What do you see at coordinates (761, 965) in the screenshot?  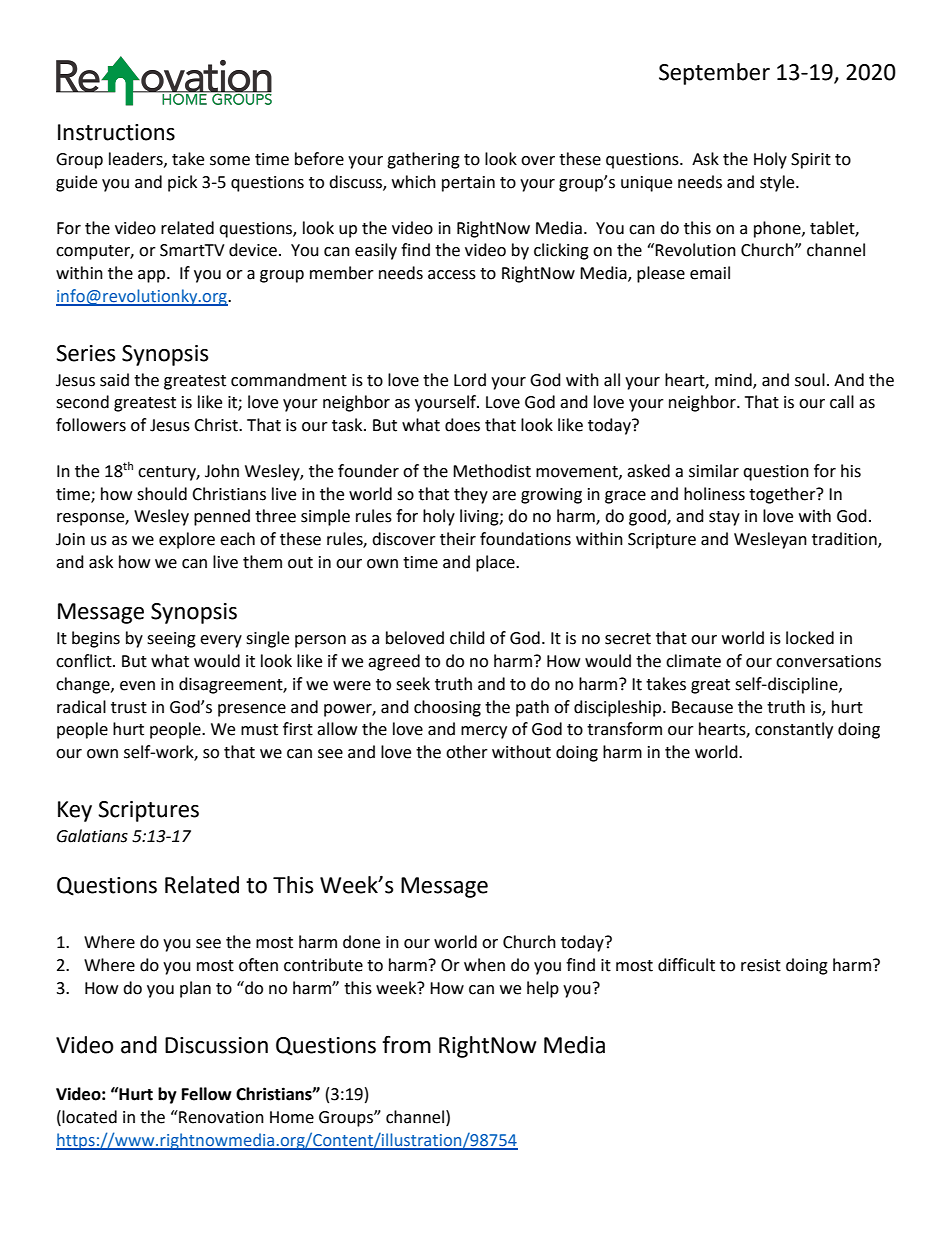 I see `resist` at bounding box center [761, 965].
